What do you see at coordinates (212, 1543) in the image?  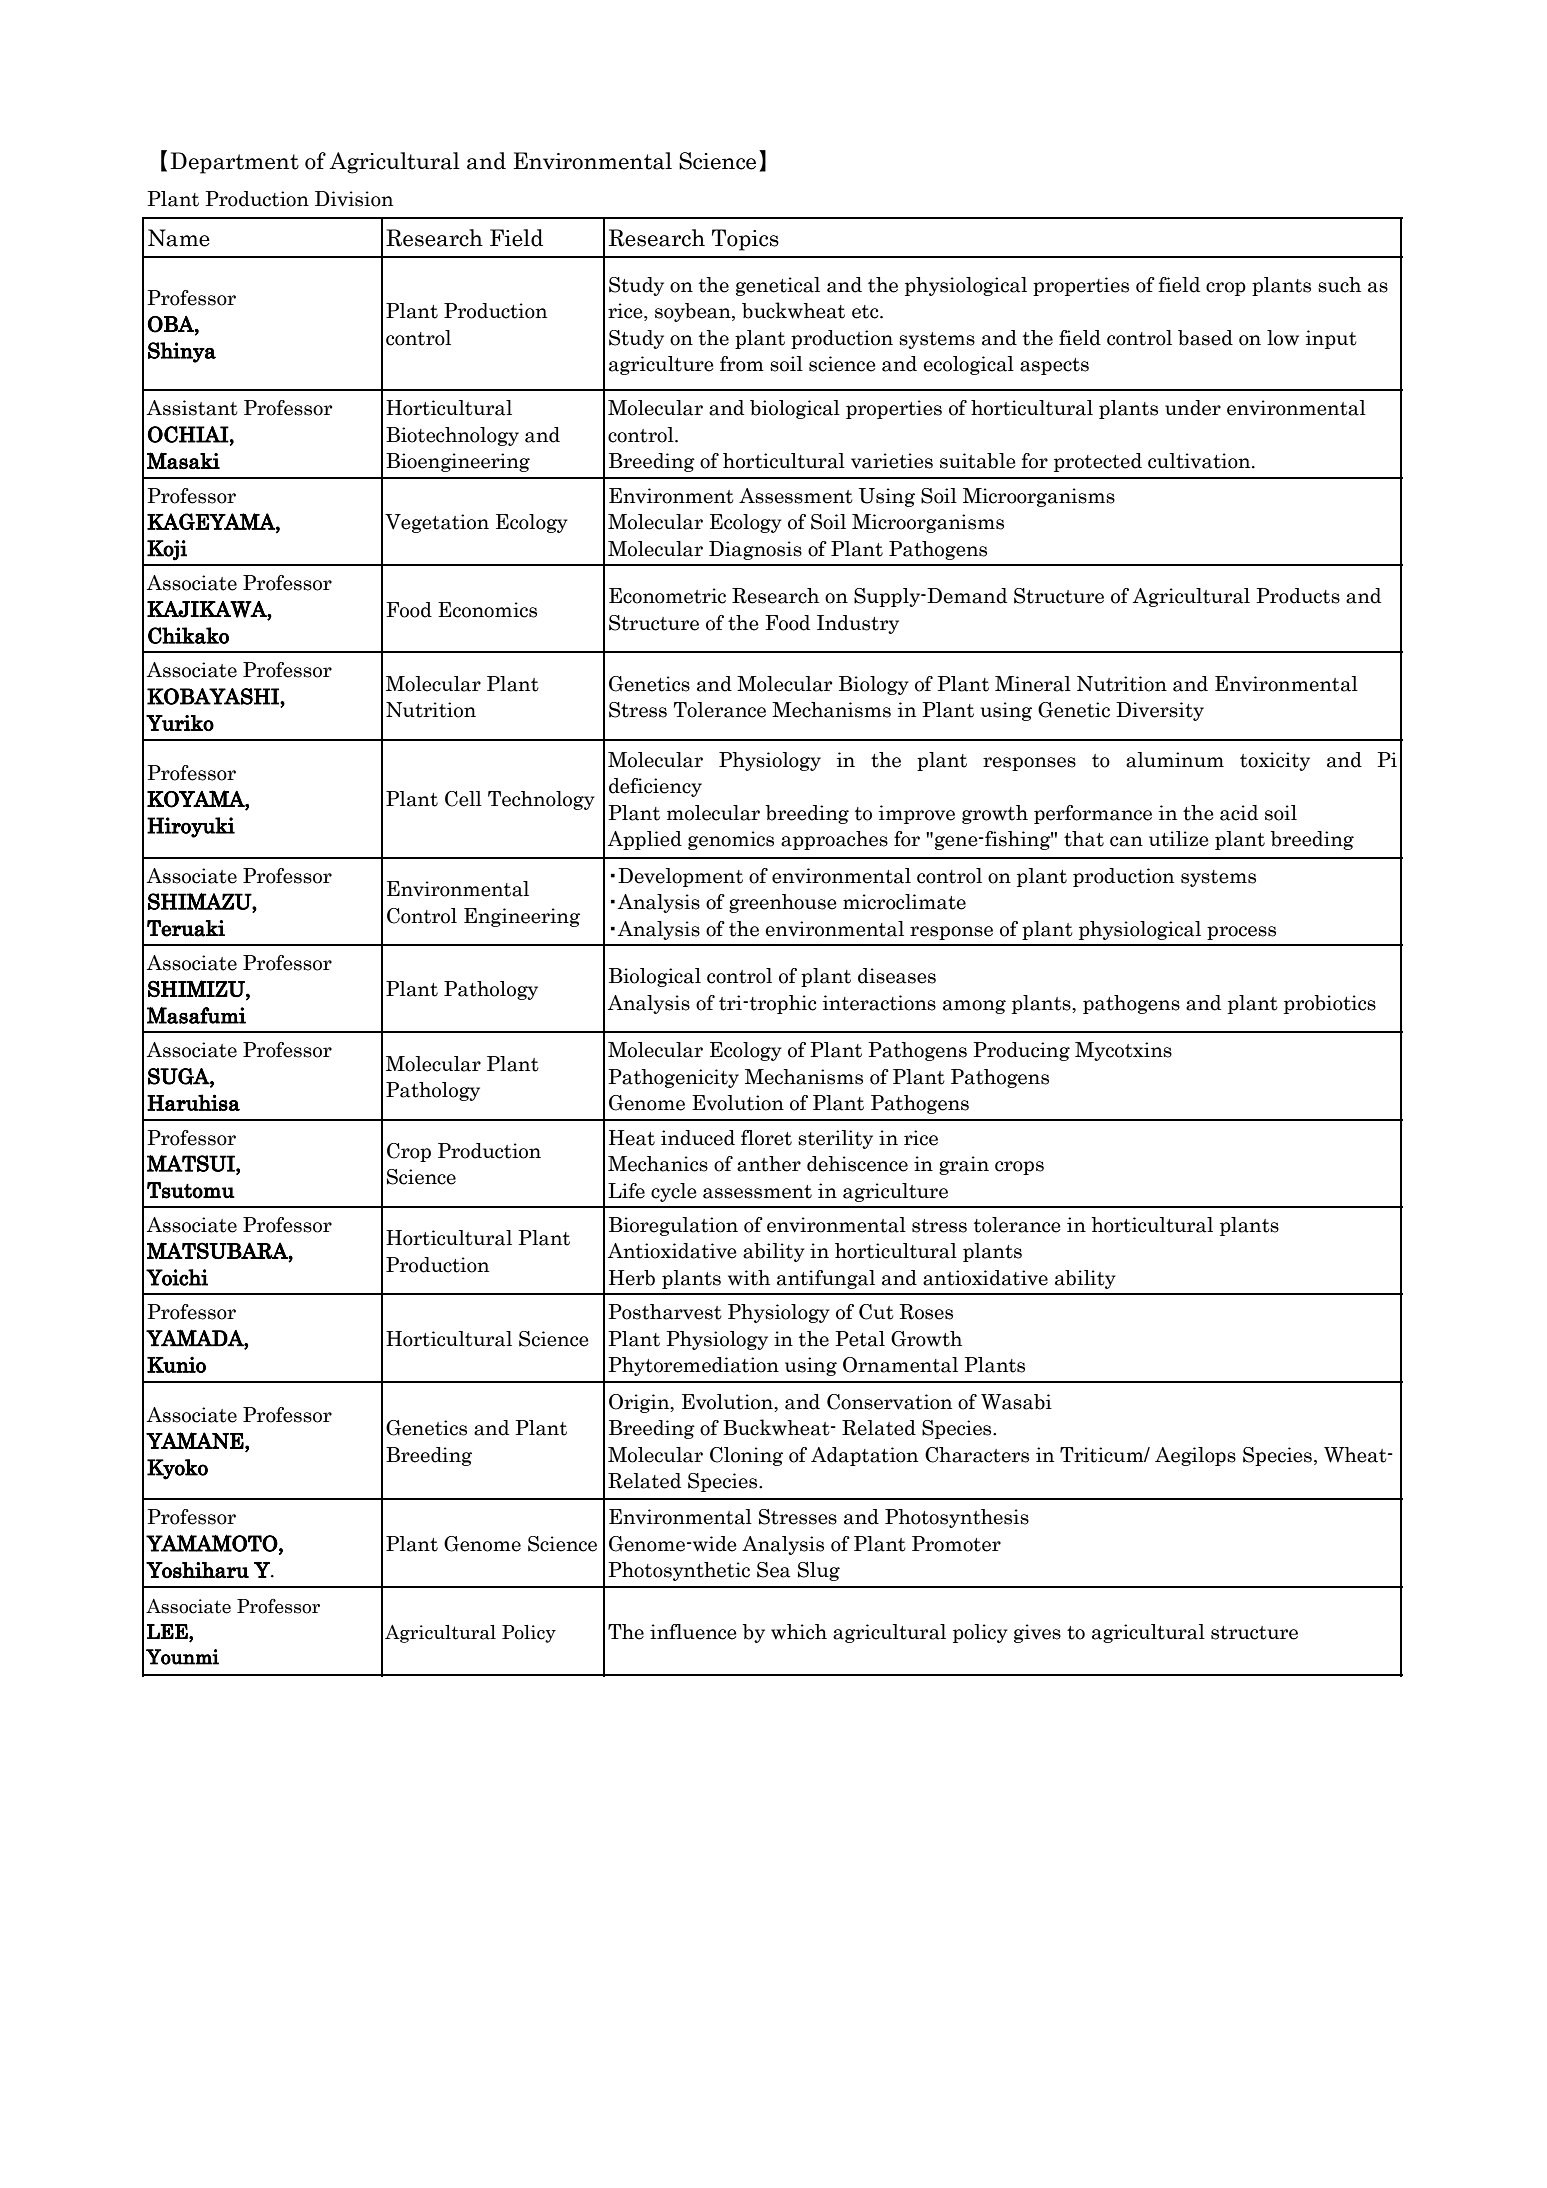 I see `YAMAMOTO` at bounding box center [212, 1543].
